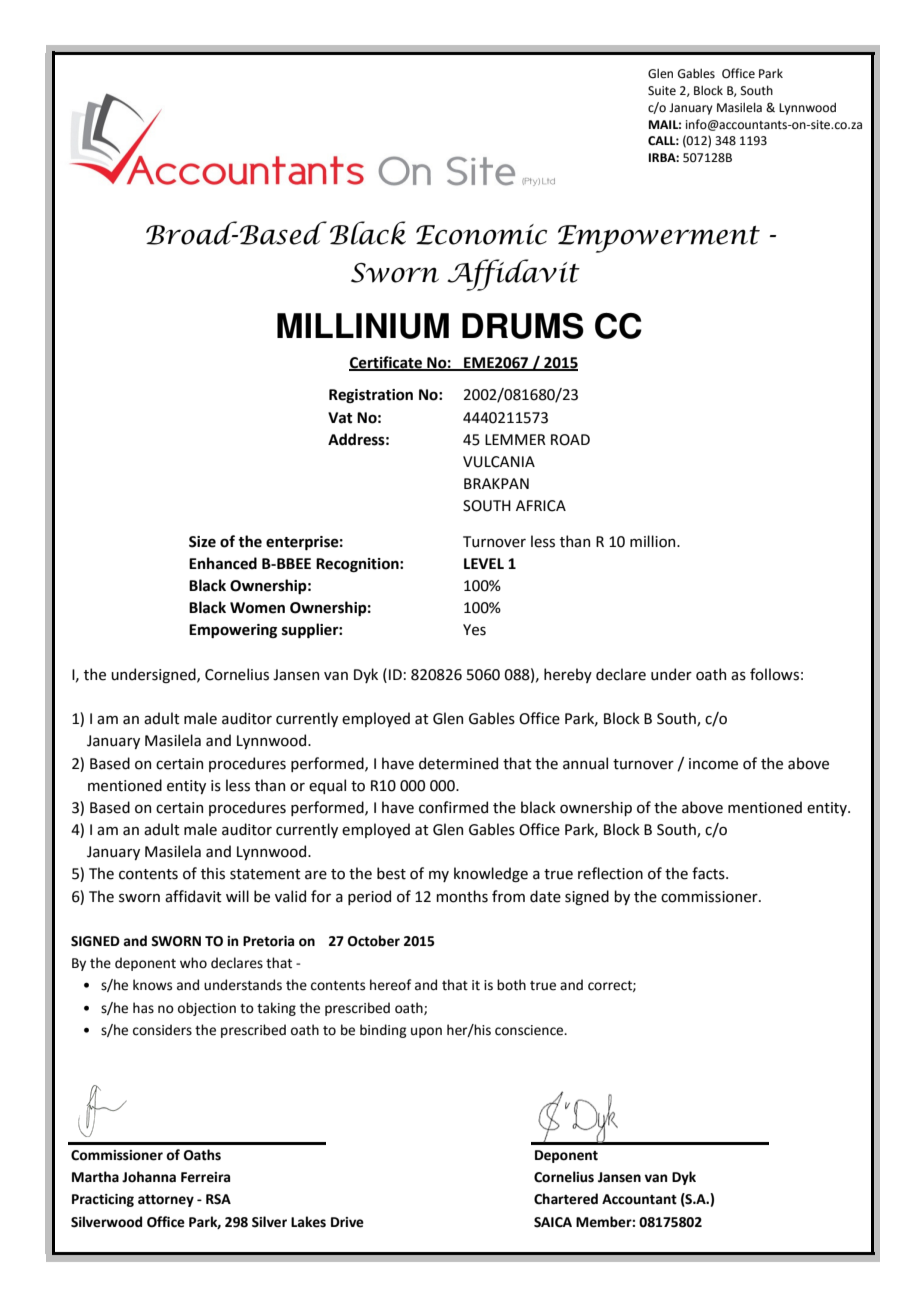 This image has width=924, height=1308. Describe the element at coordinates (152, 985) in the image. I see `knows` at that location.
